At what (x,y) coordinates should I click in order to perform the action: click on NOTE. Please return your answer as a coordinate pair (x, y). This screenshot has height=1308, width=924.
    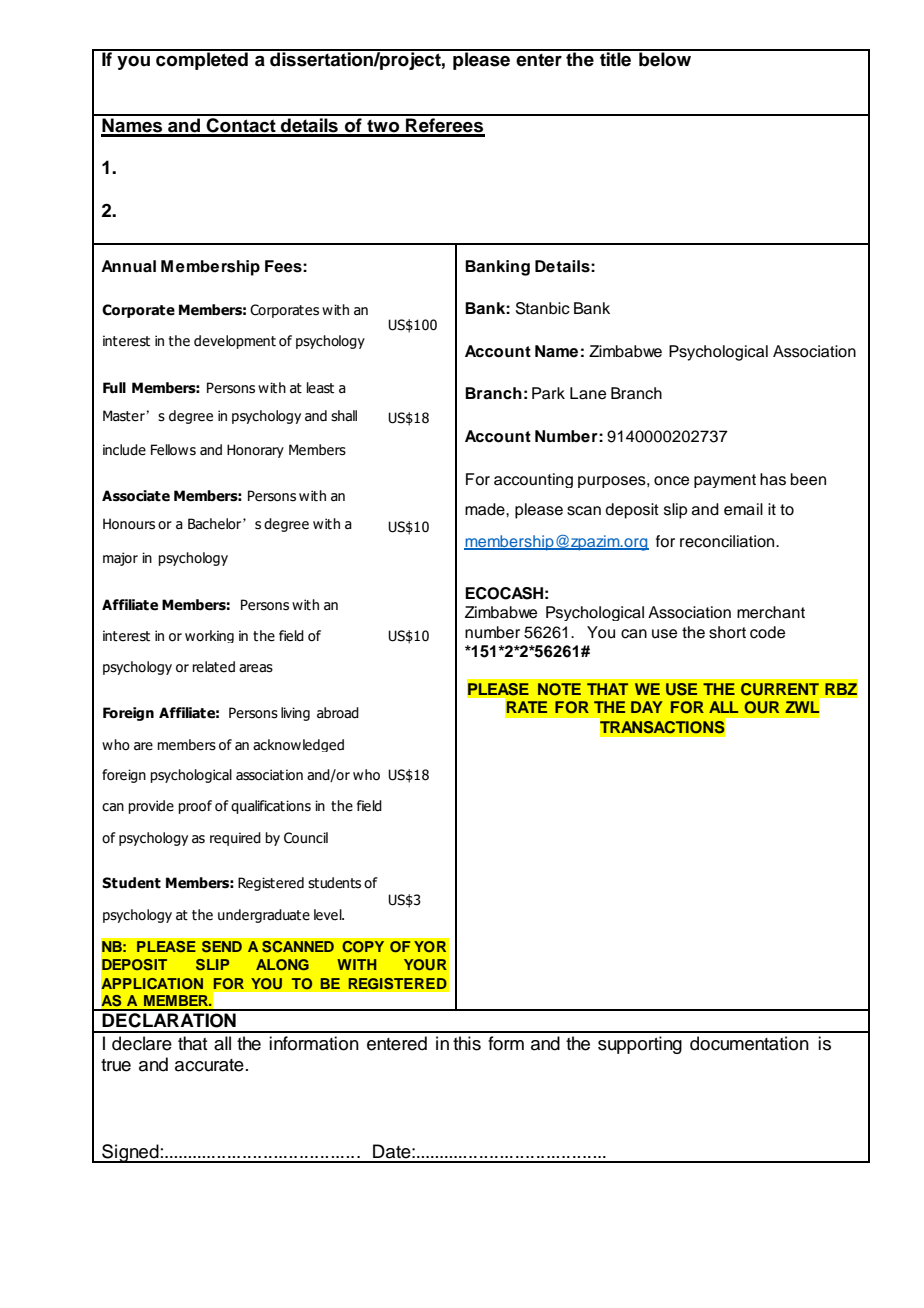
    Looking at the image, I should click on (559, 689).
